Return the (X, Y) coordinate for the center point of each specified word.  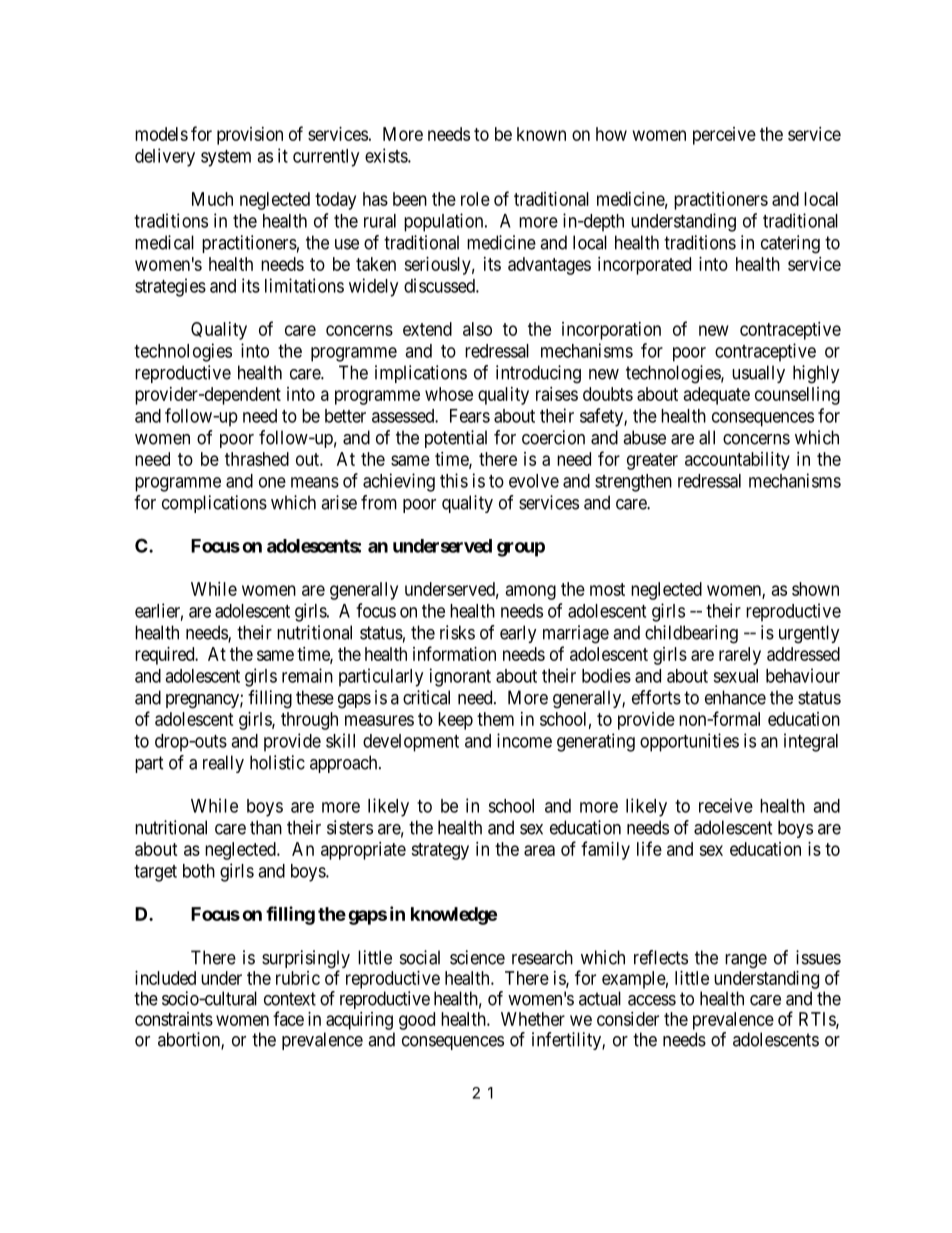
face (288, 1018)
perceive (724, 136)
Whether (533, 1019)
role (475, 199)
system (226, 158)
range (746, 961)
